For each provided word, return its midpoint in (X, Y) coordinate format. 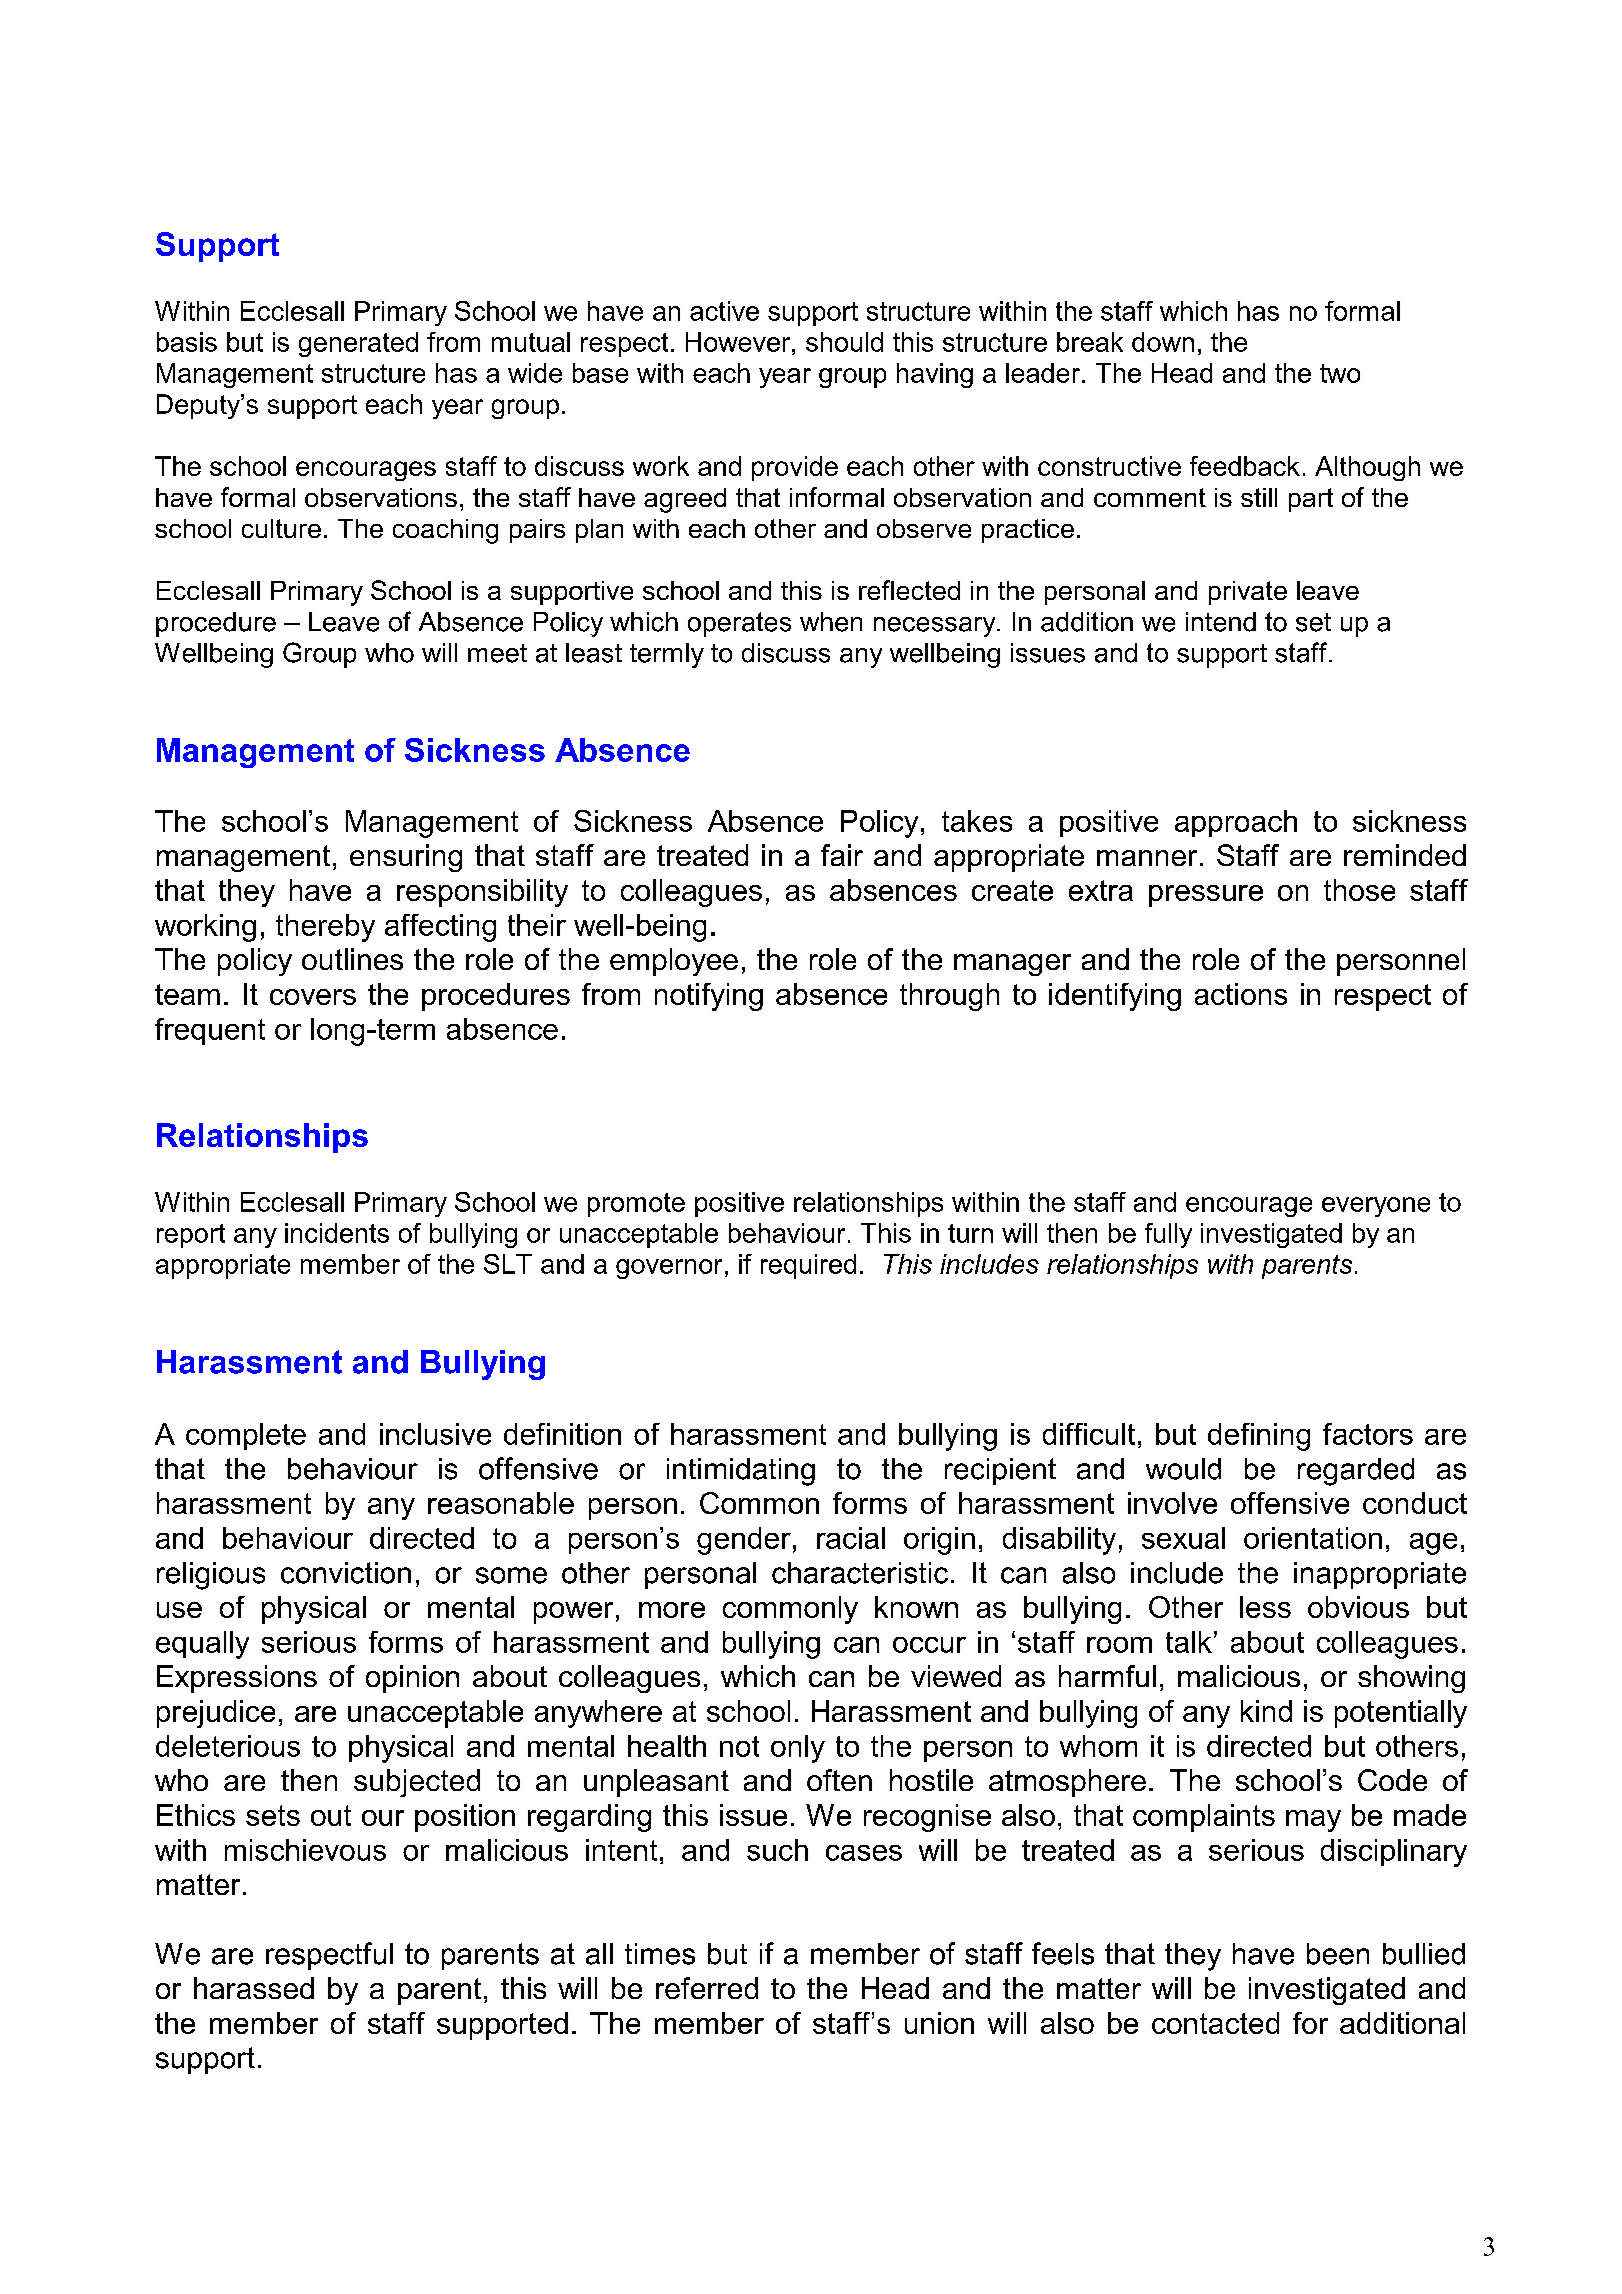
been (1338, 1954)
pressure (1206, 896)
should (844, 342)
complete (246, 1436)
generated (358, 344)
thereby (325, 928)
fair (842, 855)
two (1340, 373)
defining (1259, 1437)
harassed (254, 1988)
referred (707, 1988)
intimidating (741, 1472)
